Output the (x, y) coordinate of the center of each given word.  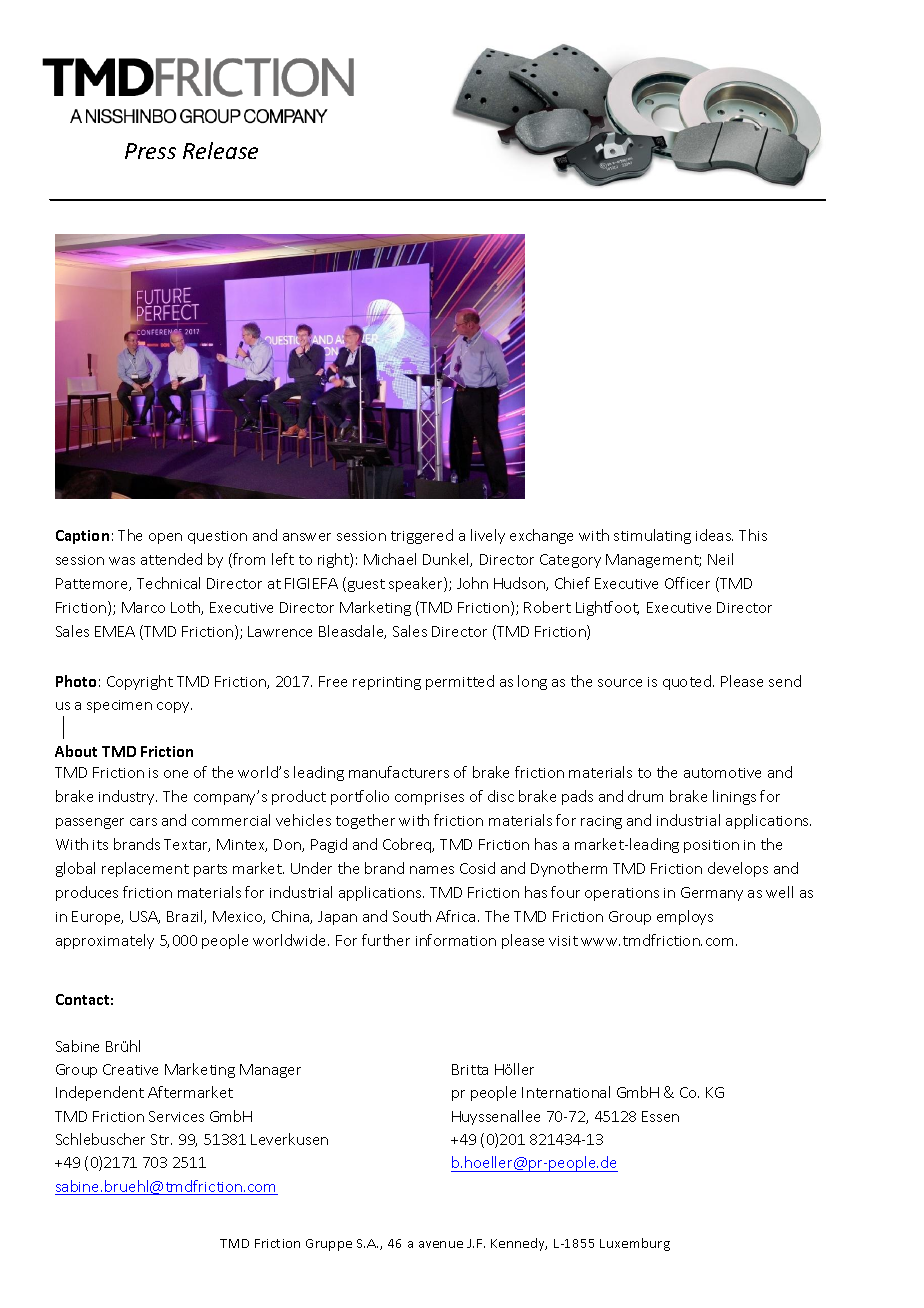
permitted (460, 682)
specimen (119, 706)
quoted (688, 682)
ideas (714, 535)
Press (150, 151)
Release (220, 150)
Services (176, 1116)
